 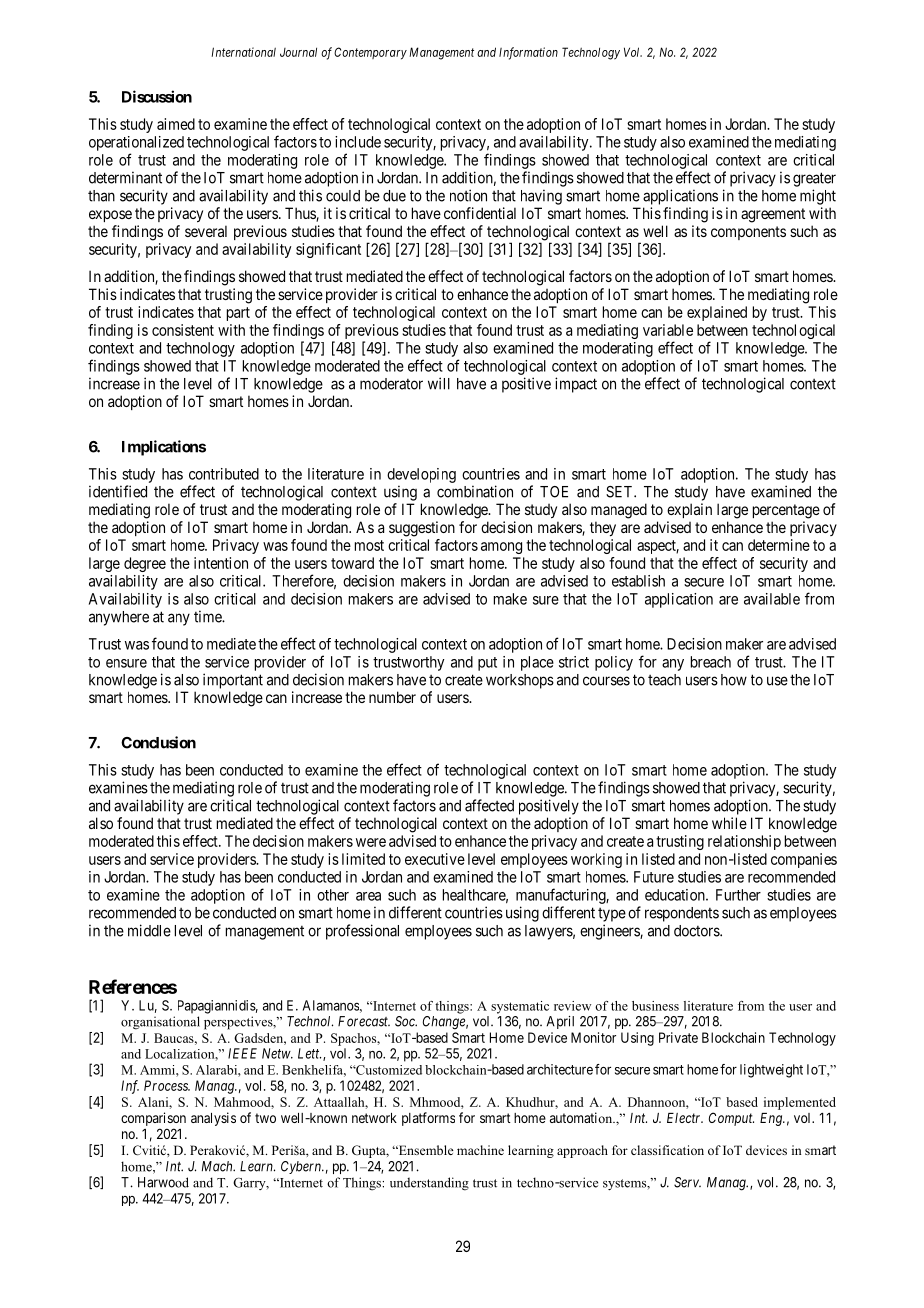 What do you see at coordinates (814, 179) in the image?
I see `greater` at bounding box center [814, 179].
